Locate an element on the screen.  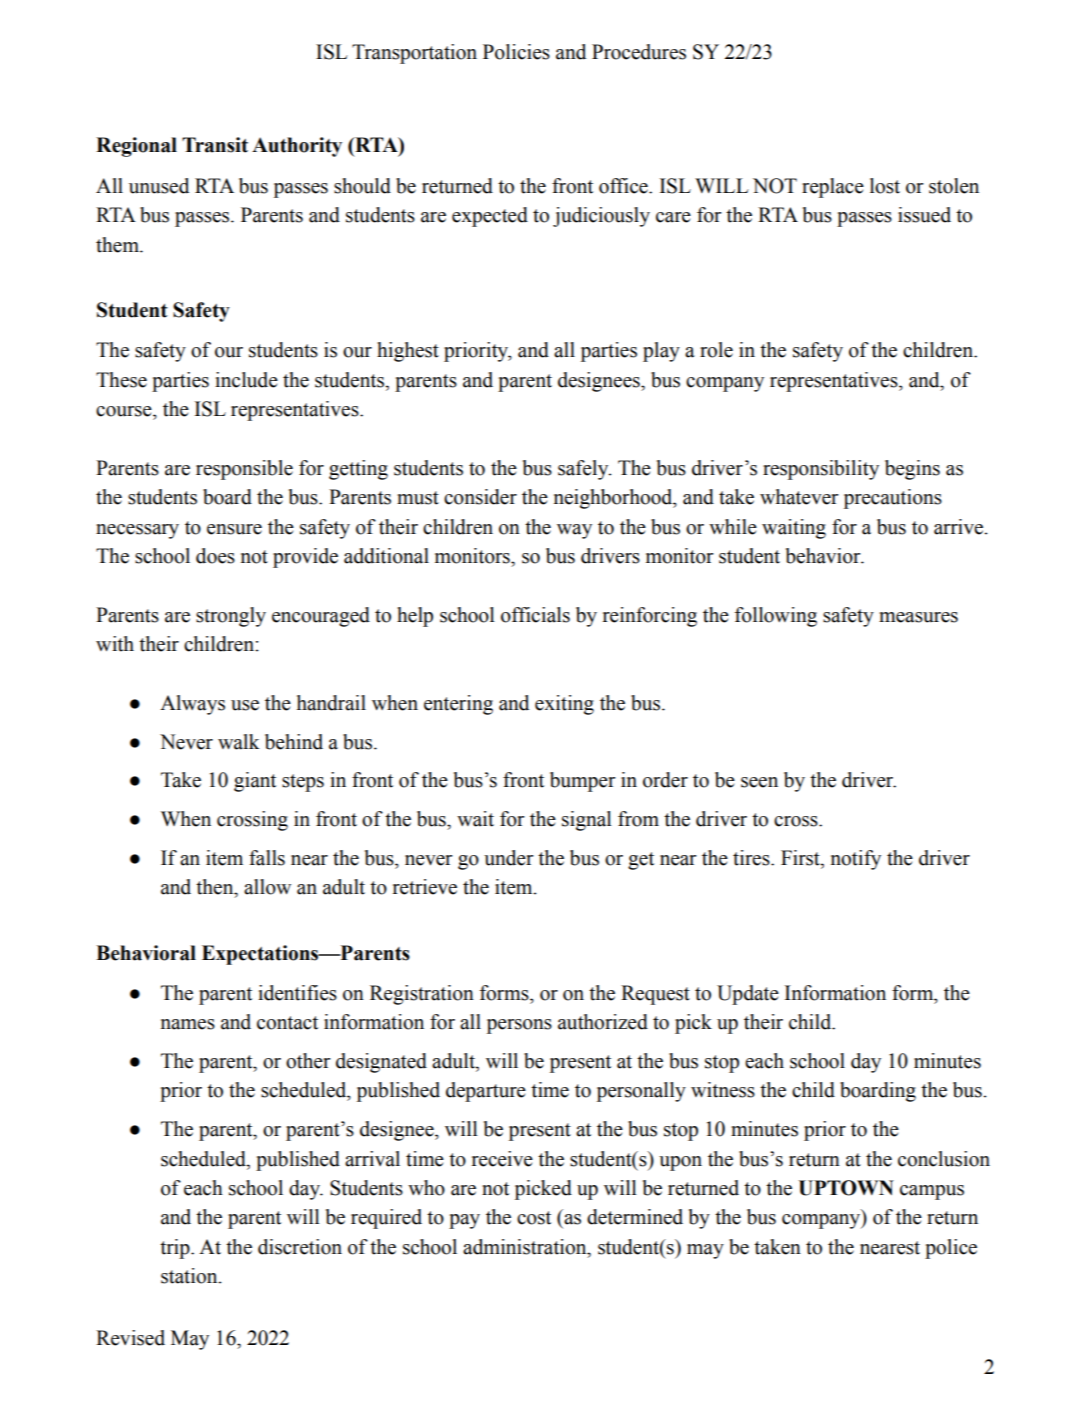
cost is located at coordinates (534, 1218).
